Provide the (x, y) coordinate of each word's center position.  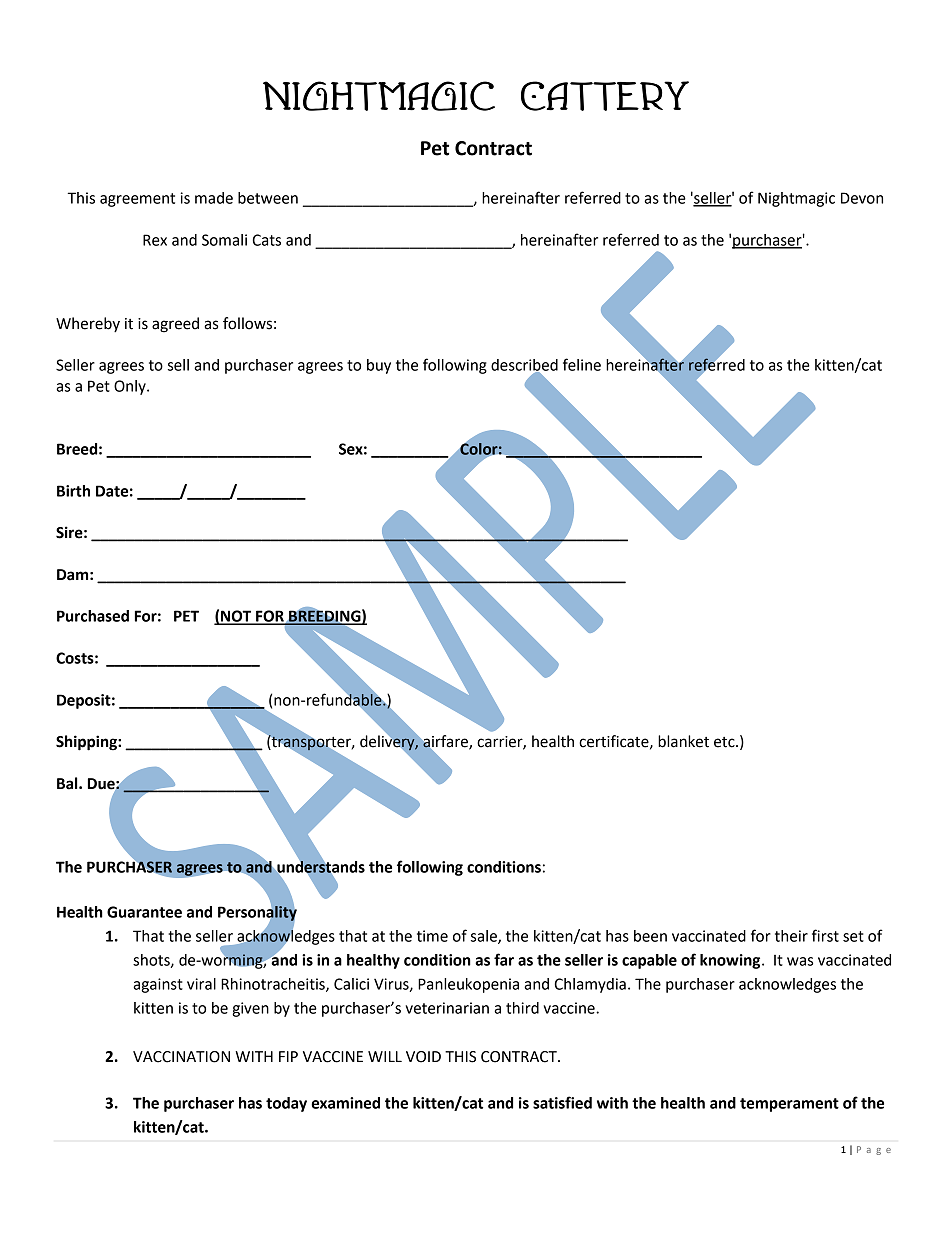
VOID (423, 1057)
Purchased (93, 616)
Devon (862, 198)
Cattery (605, 96)
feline (582, 364)
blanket (683, 741)
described (524, 366)
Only (131, 387)
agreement (137, 200)
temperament (789, 1105)
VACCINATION (181, 1057)
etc (725, 742)
